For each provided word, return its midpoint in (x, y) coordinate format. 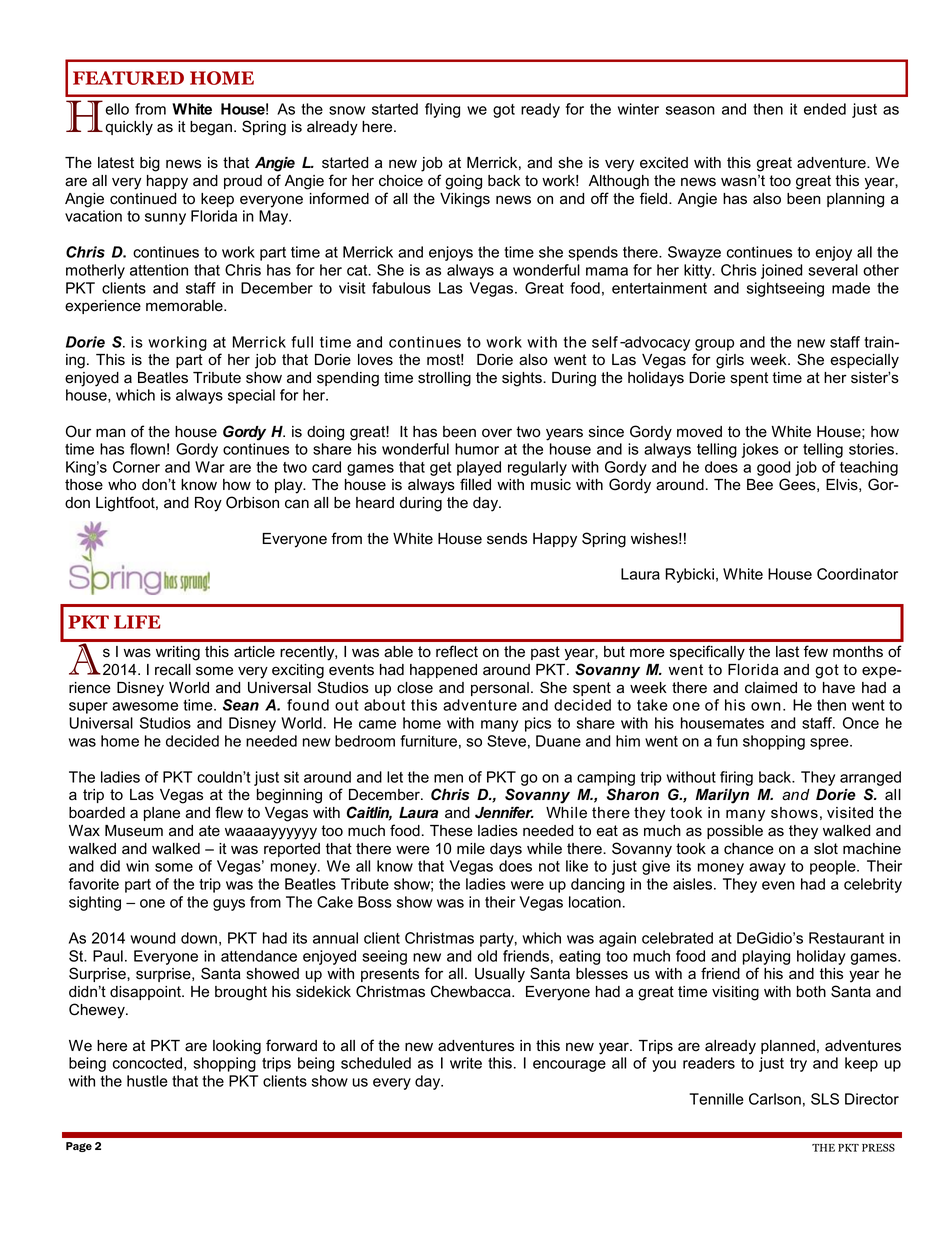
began (211, 128)
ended (825, 109)
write (466, 1063)
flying (442, 110)
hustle (147, 1081)
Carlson (775, 1099)
